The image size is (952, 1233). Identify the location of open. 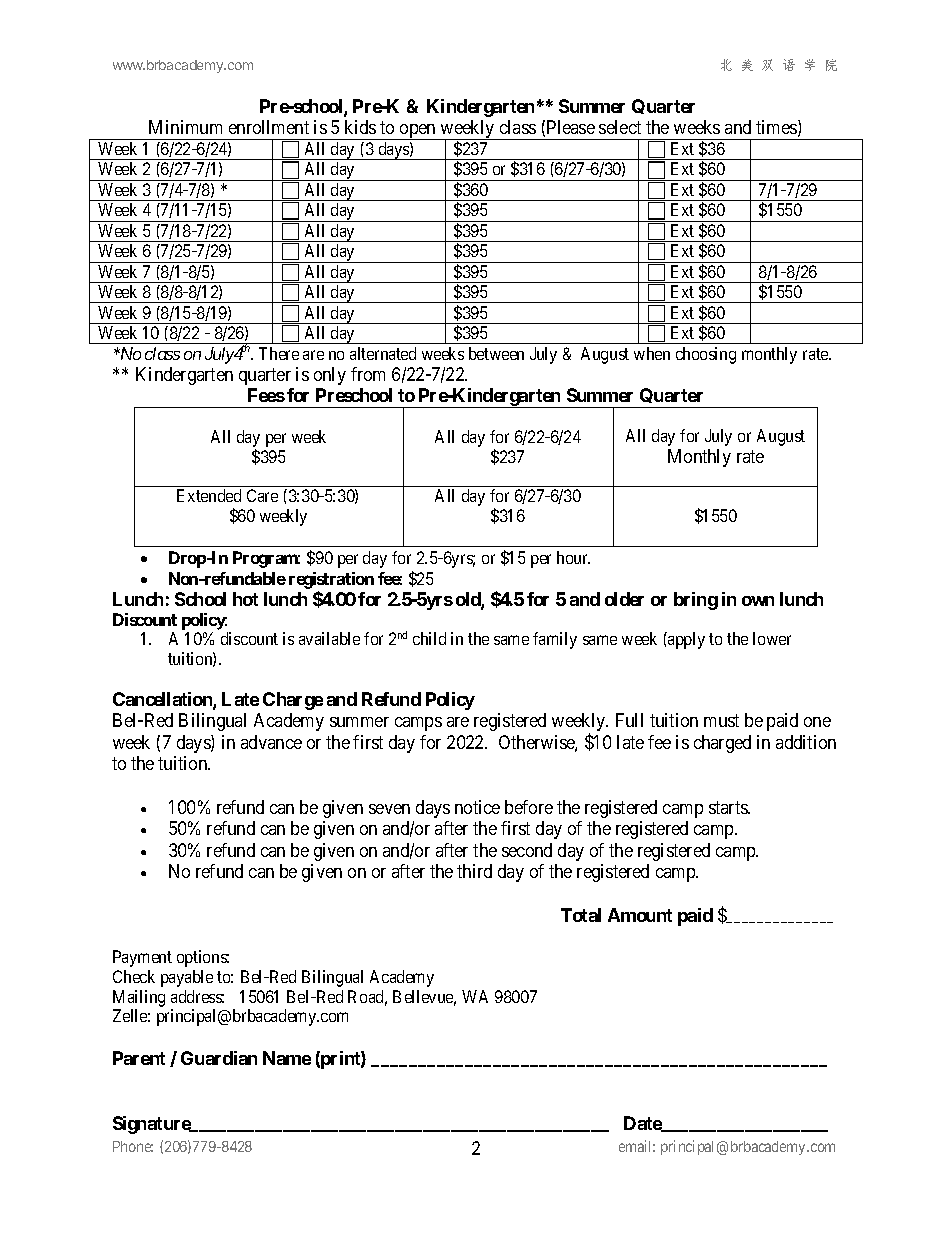
(418, 132).
